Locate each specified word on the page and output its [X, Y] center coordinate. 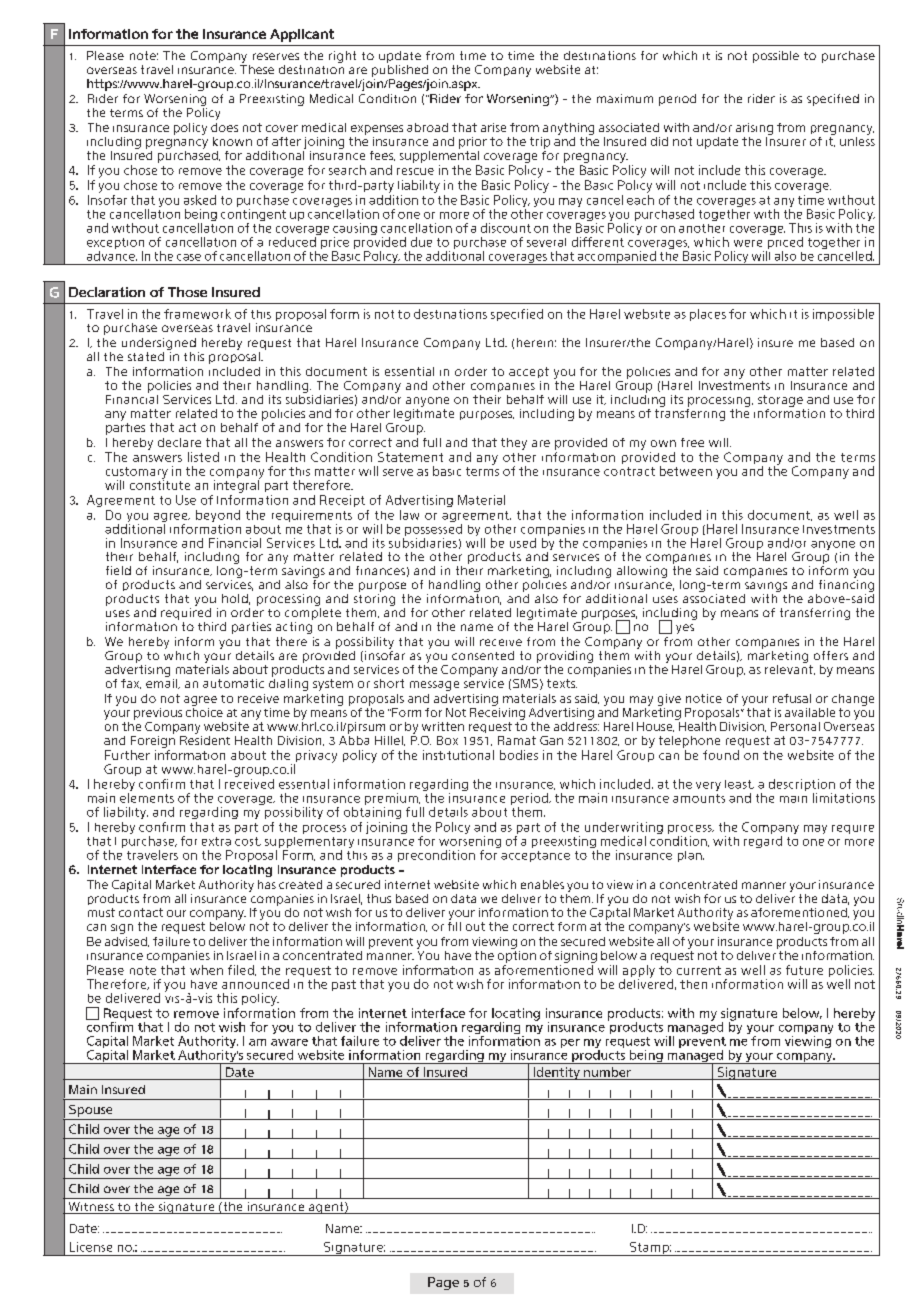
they [514, 444]
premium [392, 800]
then [693, 984]
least [739, 784]
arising [754, 129]
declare [179, 442]
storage [780, 401]
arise [493, 127]
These [257, 69]
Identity [556, 1073]
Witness [91, 1208]
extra [216, 841]
